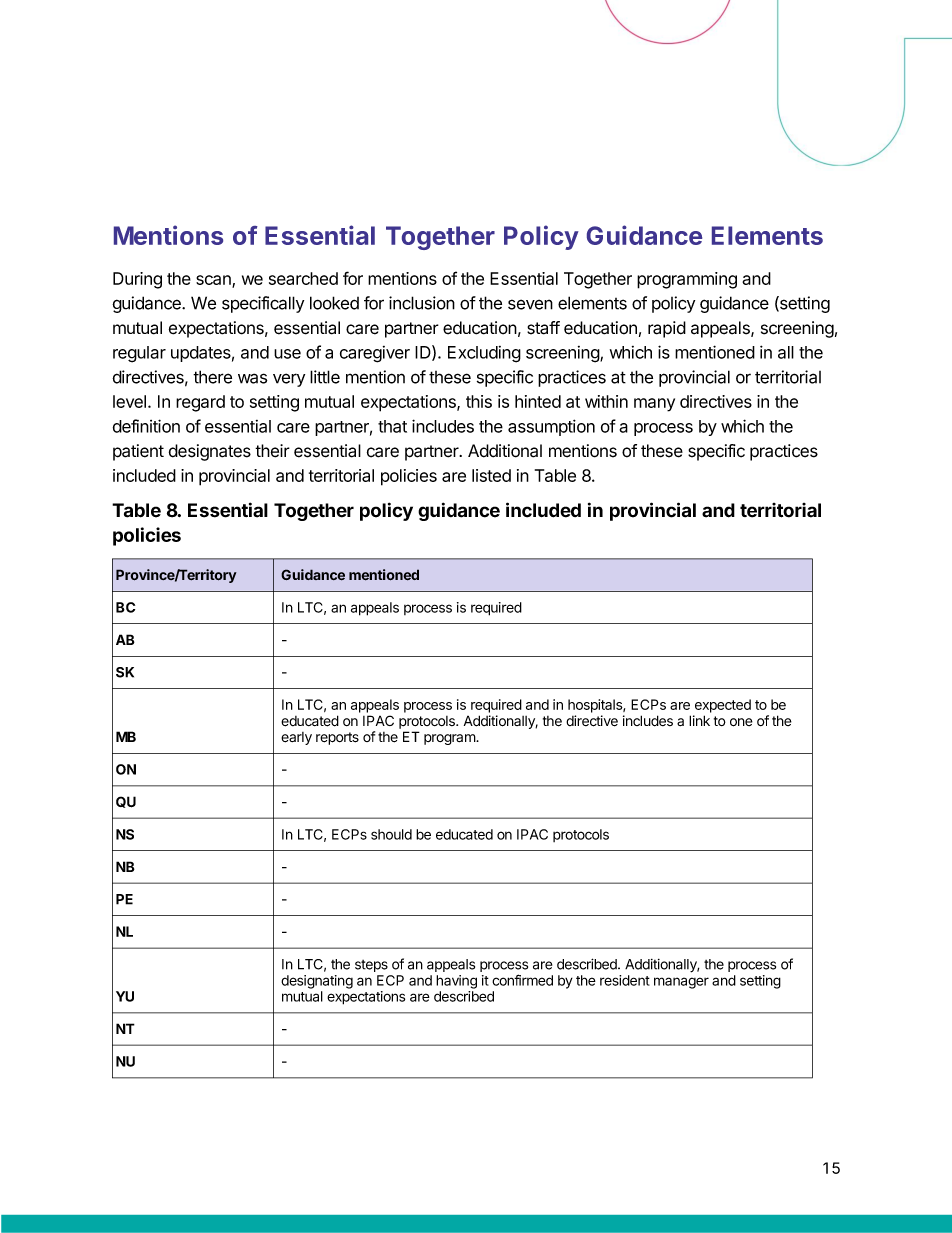 The image size is (952, 1233). I want to click on having, so click(456, 982).
